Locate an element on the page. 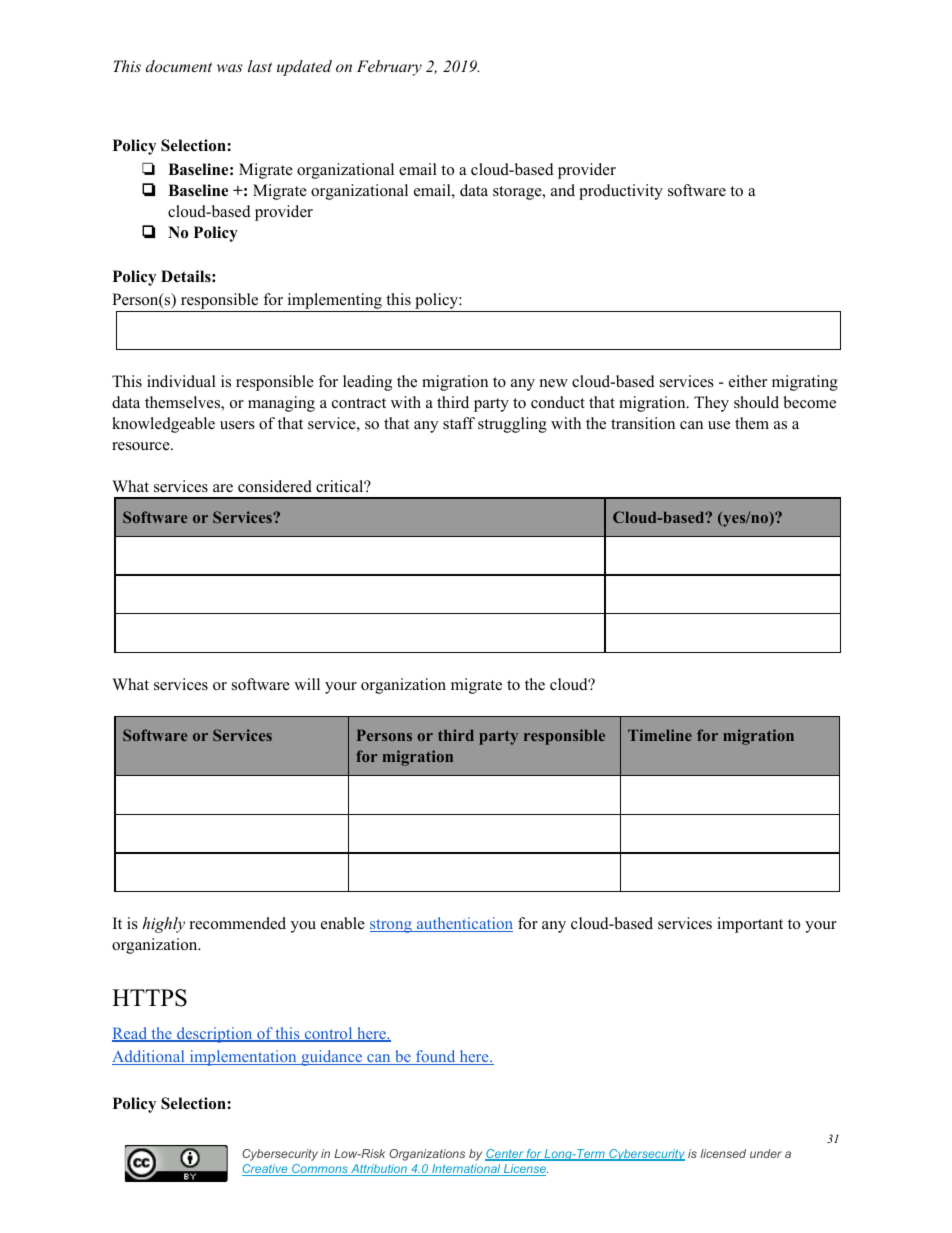 The width and height of the image is (952, 1233). will is located at coordinates (307, 684).
